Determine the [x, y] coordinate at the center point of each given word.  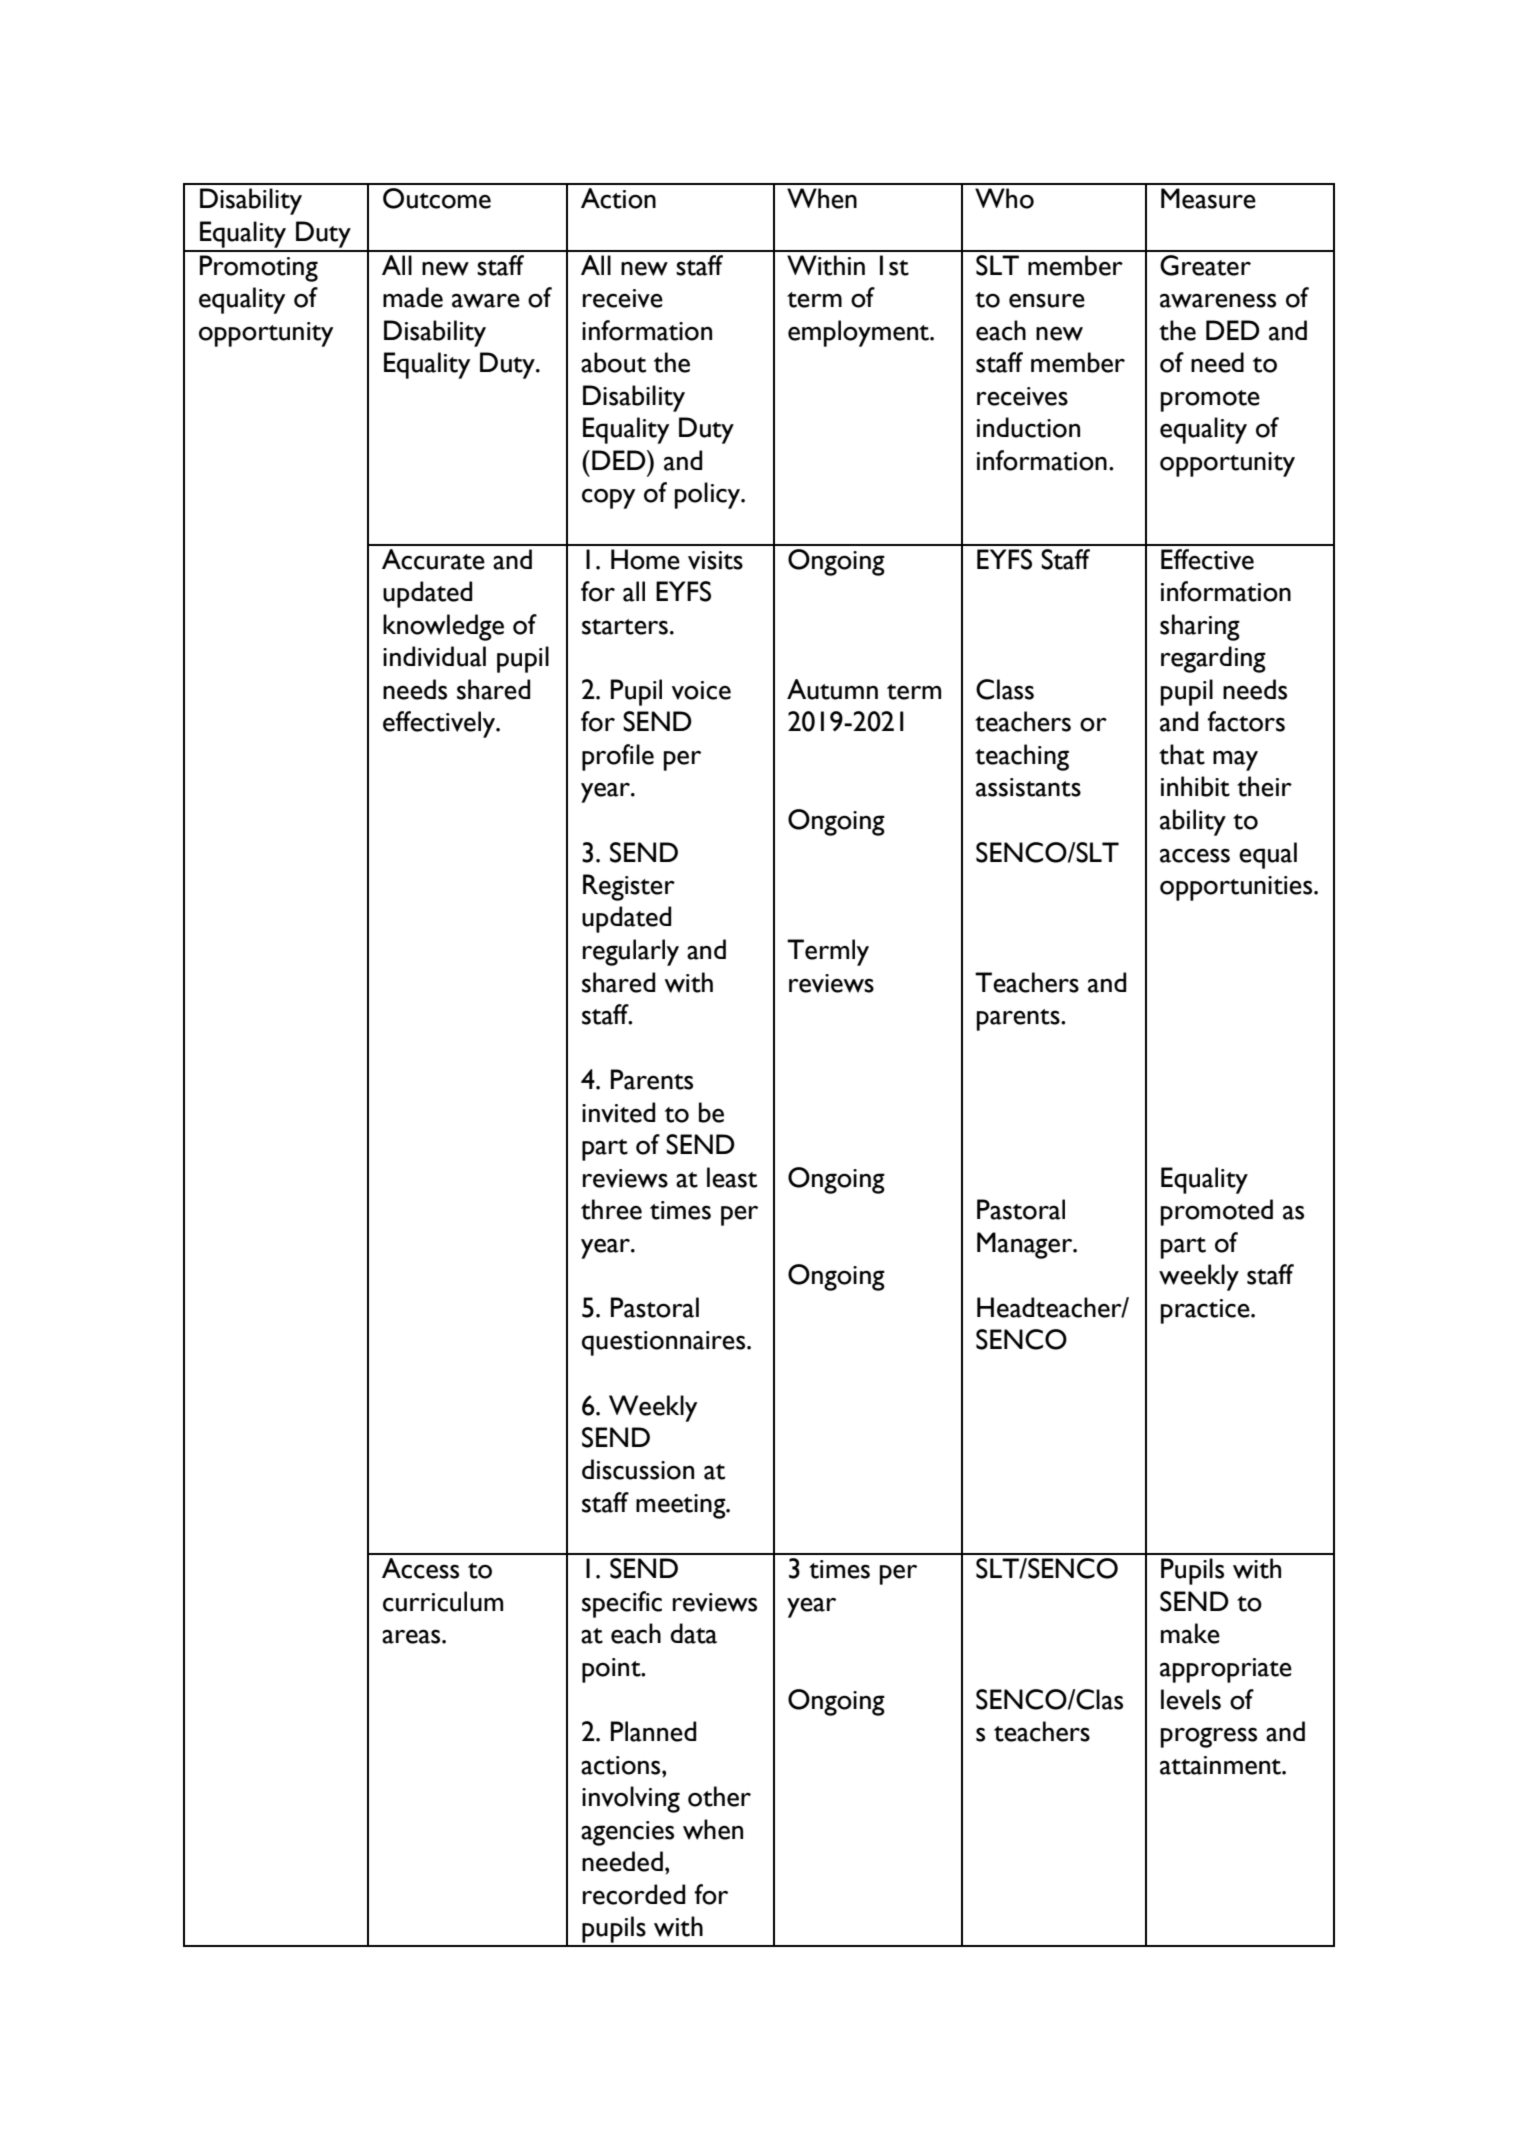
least [732, 1177]
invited [618, 1112]
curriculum [443, 1601]
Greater [1205, 265]
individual [434, 656]
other [719, 1796]
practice [1206, 1311]
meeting [682, 1506]
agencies [627, 1833]
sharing [1200, 627]
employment [859, 333]
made [413, 297]
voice [701, 690]
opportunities [1237, 888]
